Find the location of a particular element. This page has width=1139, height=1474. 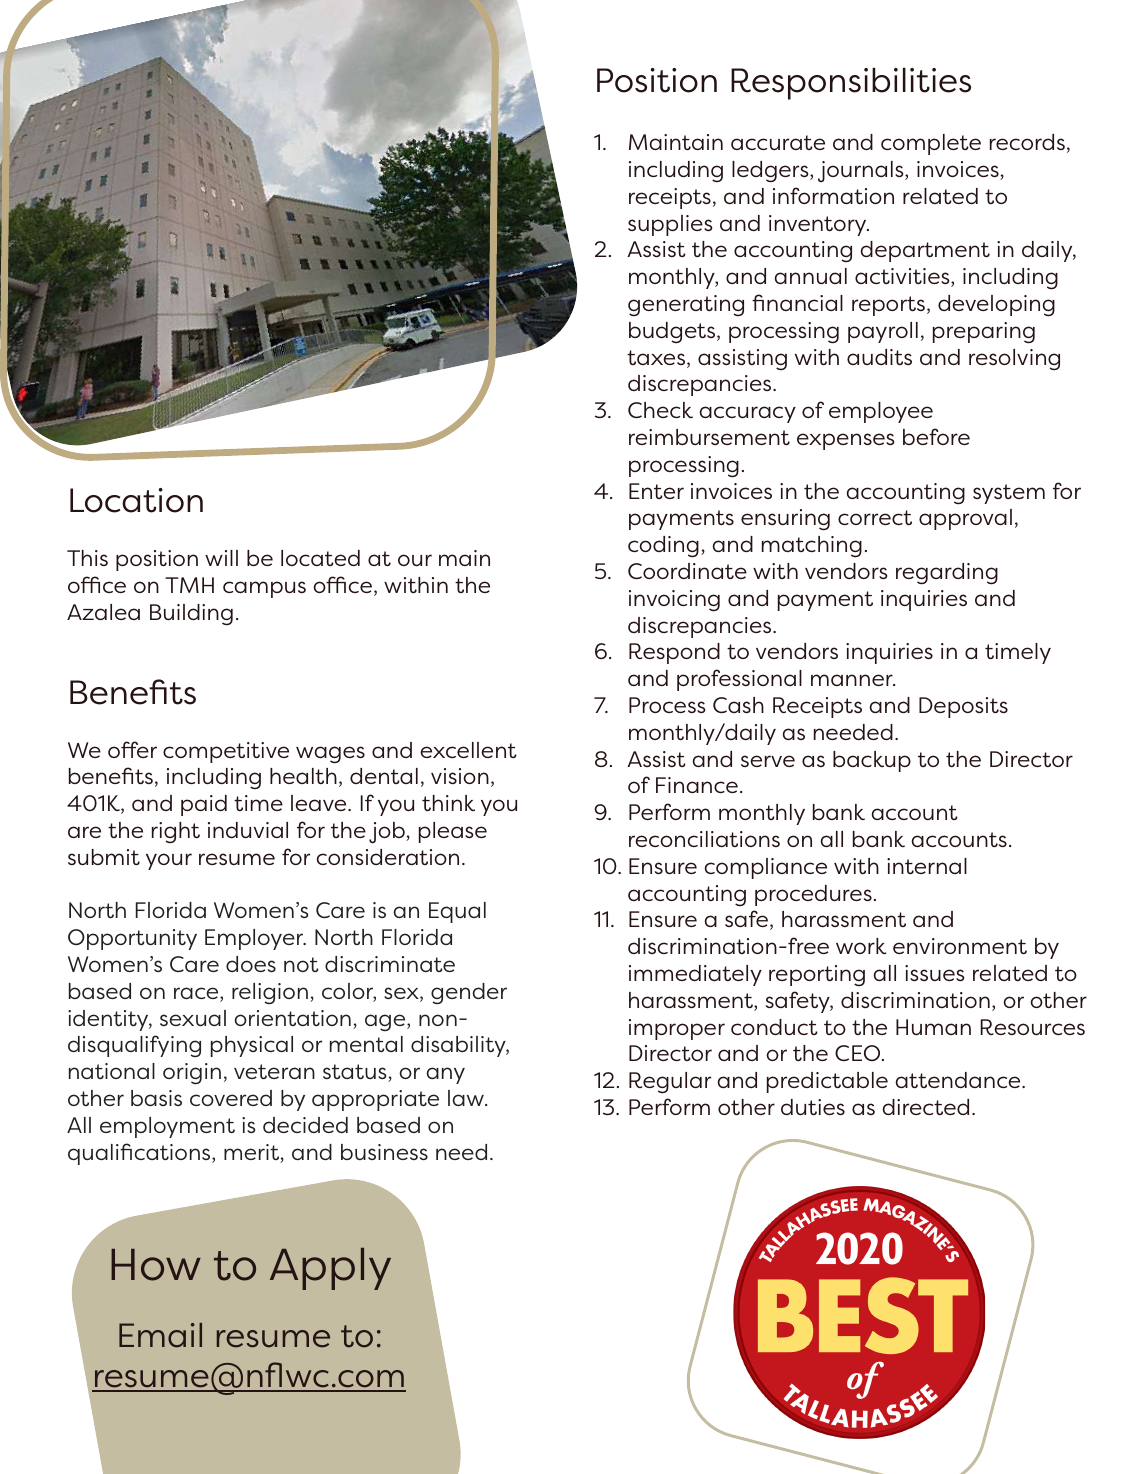

complete is located at coordinates (931, 144).
